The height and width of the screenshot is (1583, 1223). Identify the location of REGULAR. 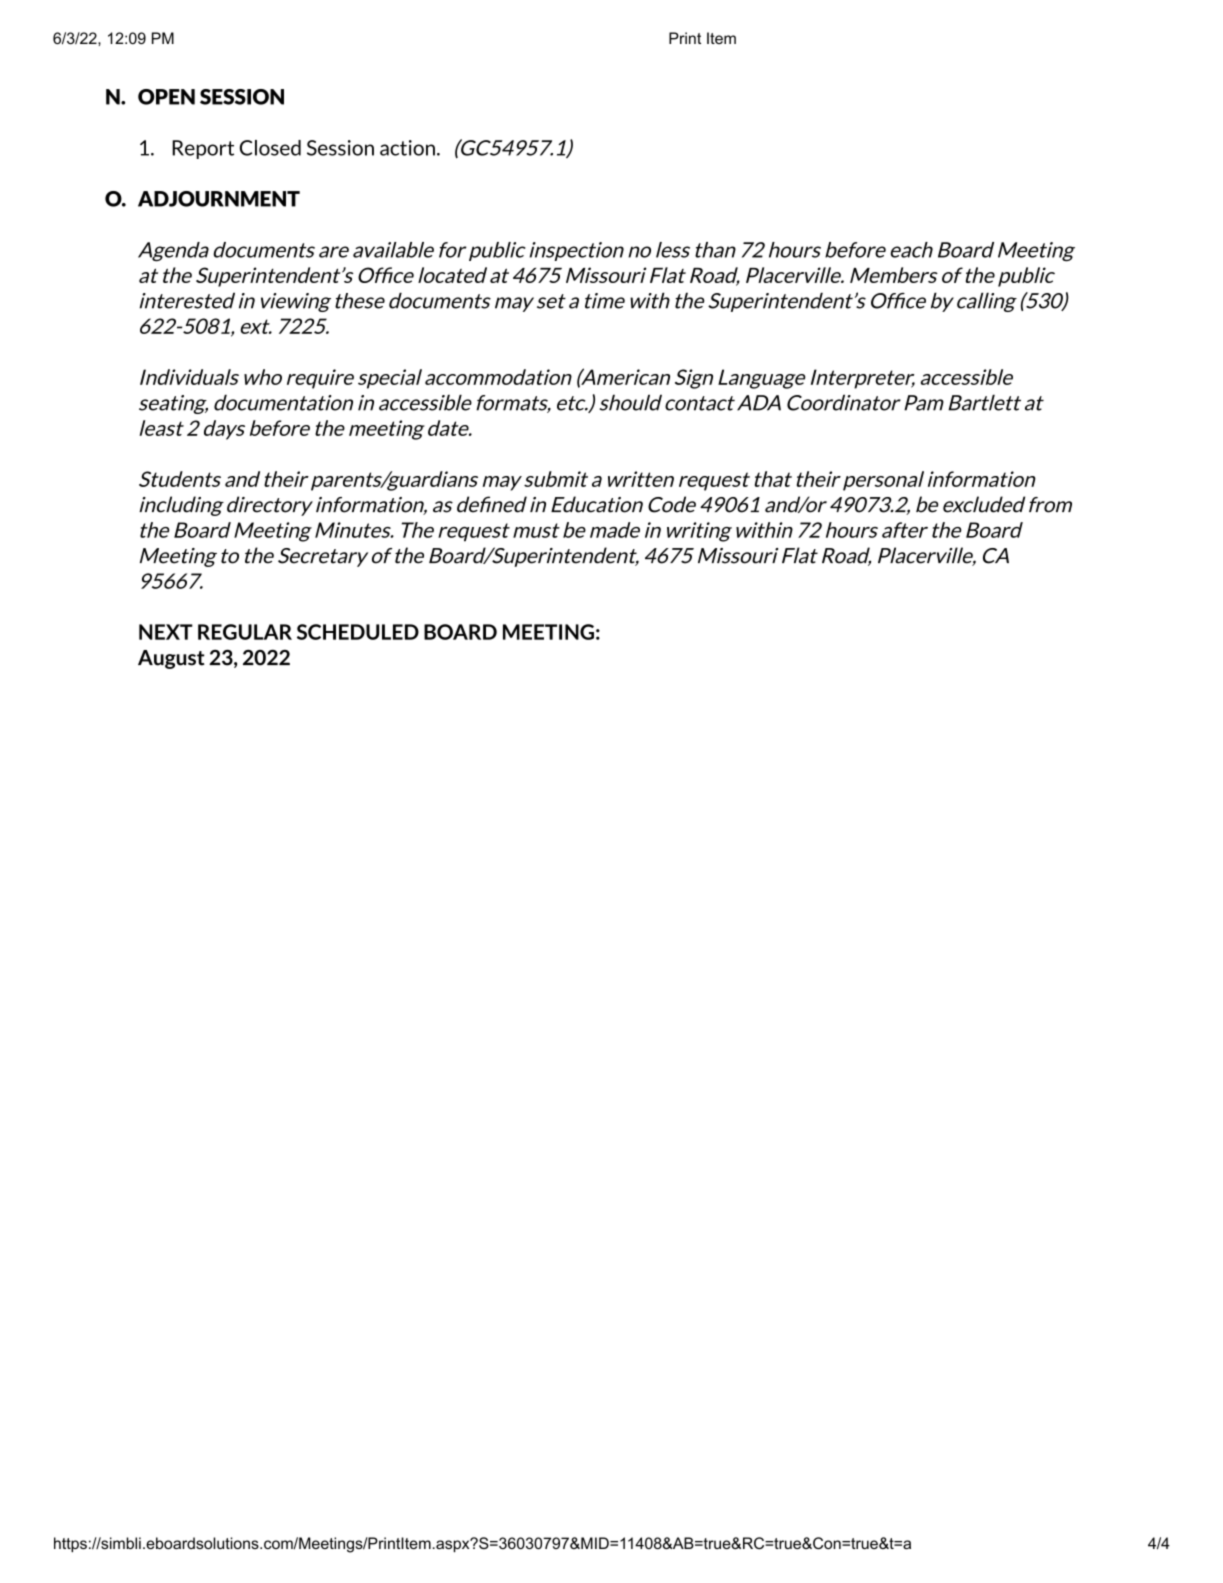
(245, 632).
